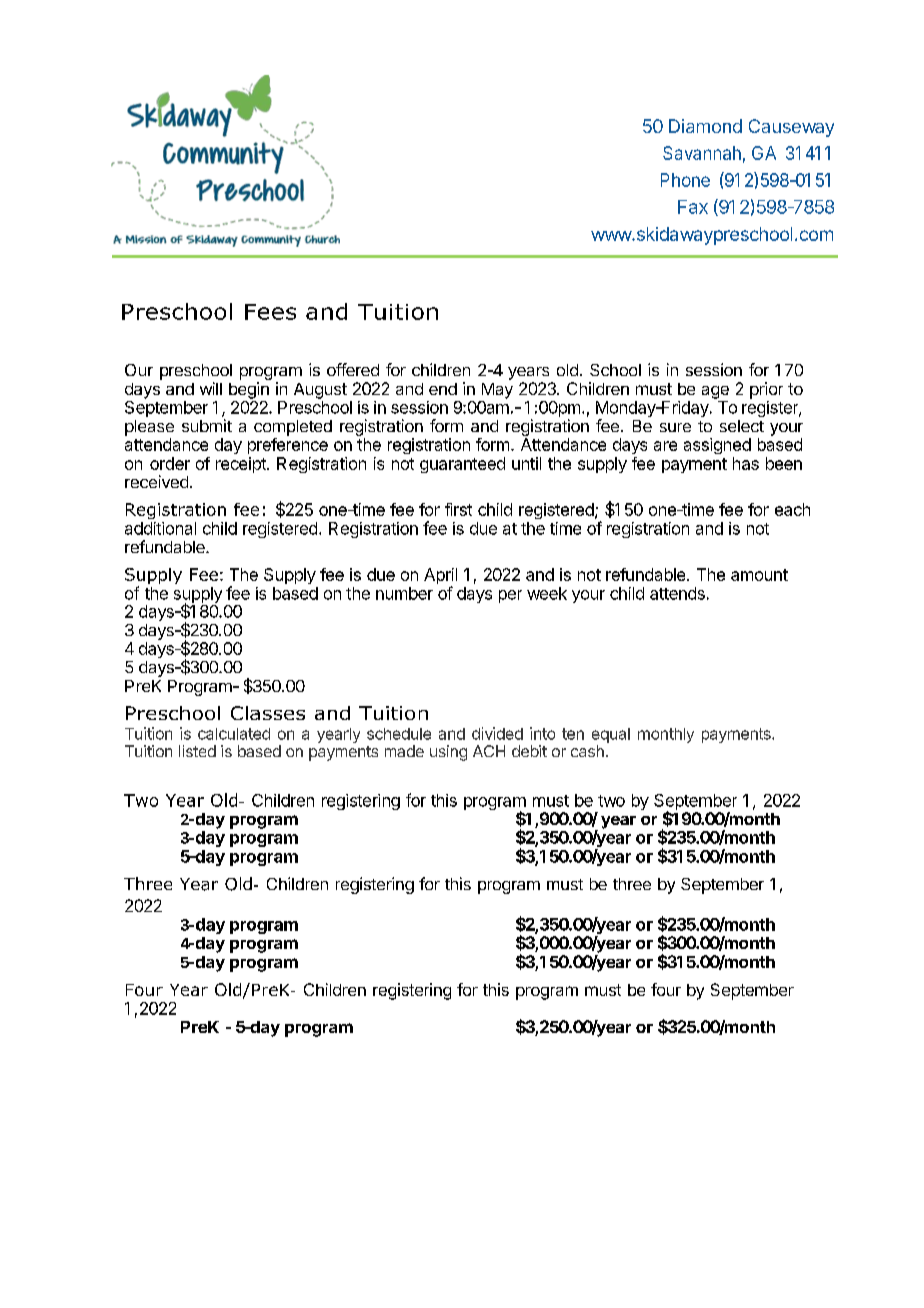 The width and height of the document is (924, 1308). I want to click on Fees, so click(270, 312).
